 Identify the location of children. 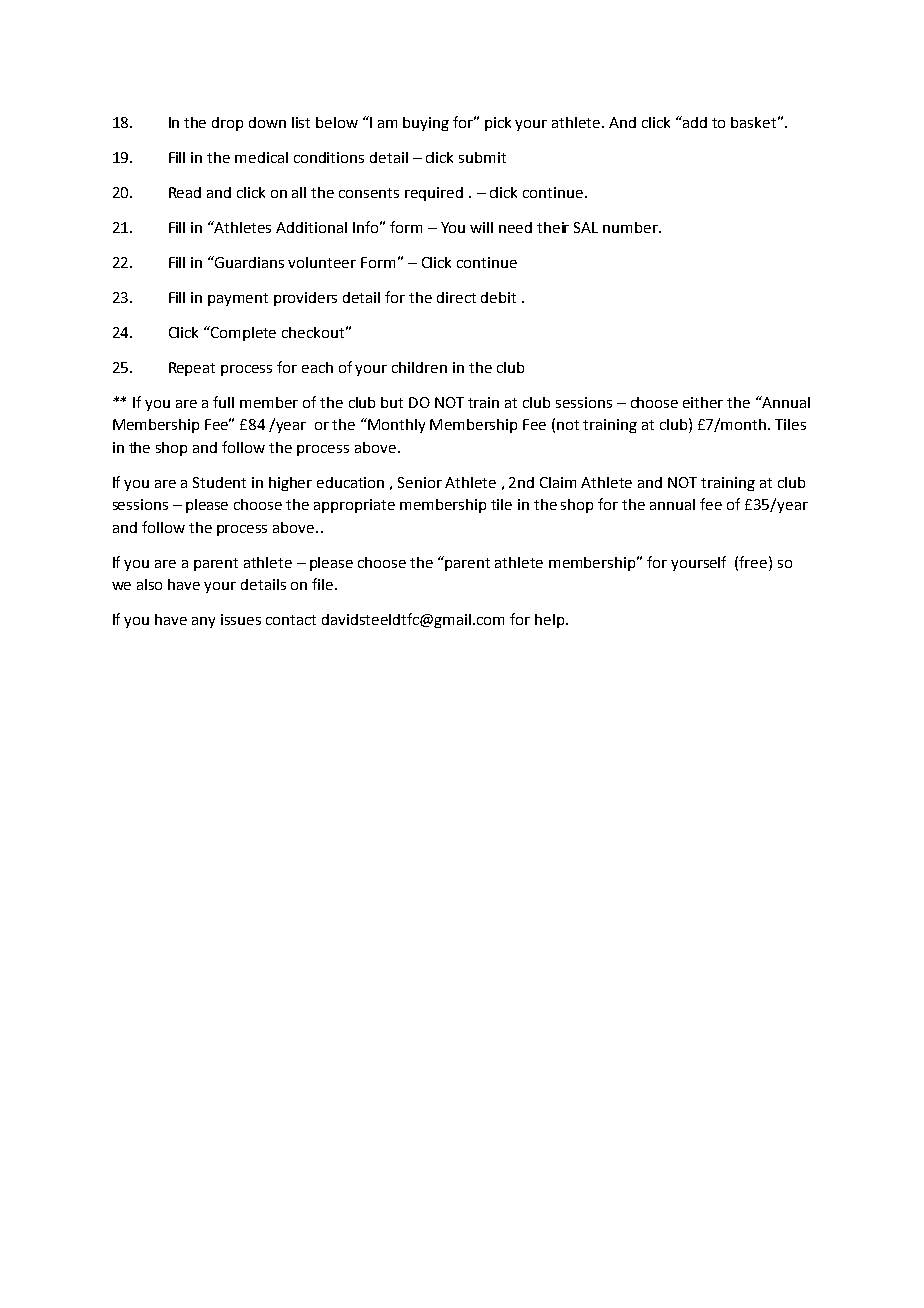
(419, 367).
